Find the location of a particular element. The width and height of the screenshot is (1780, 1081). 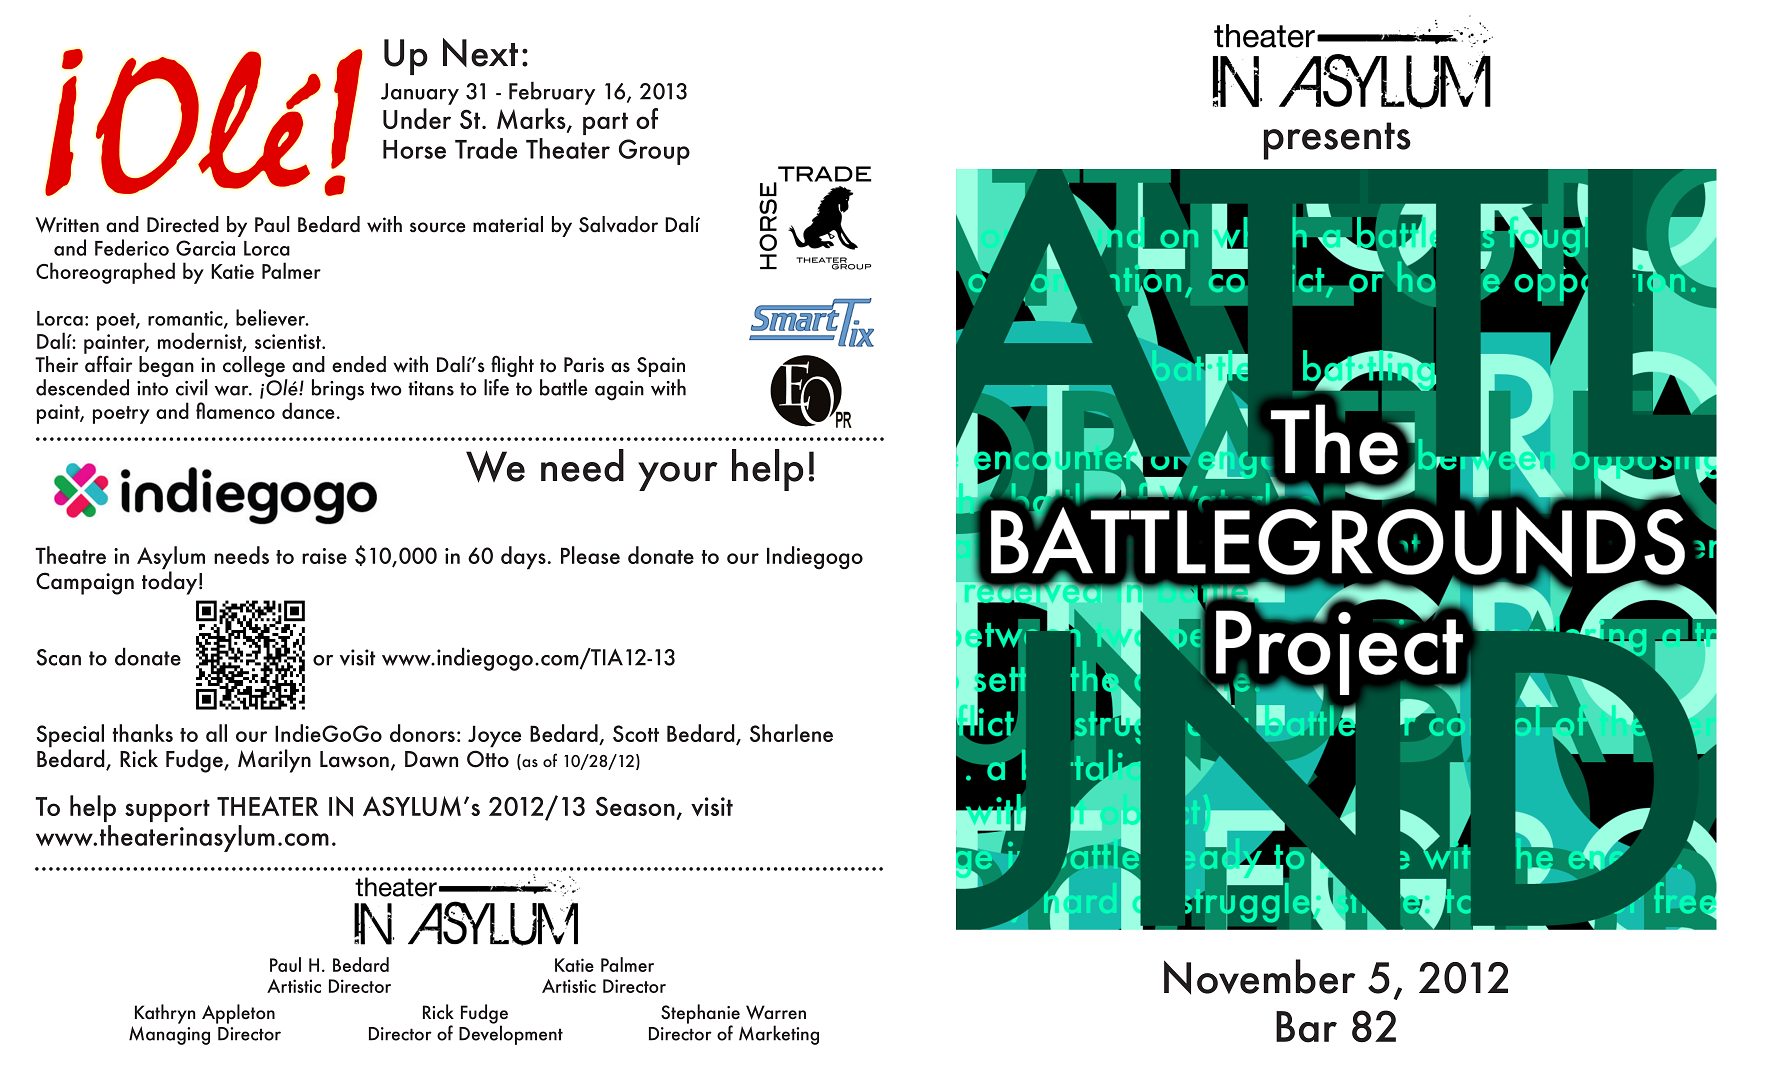

Appleton is located at coordinates (238, 1014).
